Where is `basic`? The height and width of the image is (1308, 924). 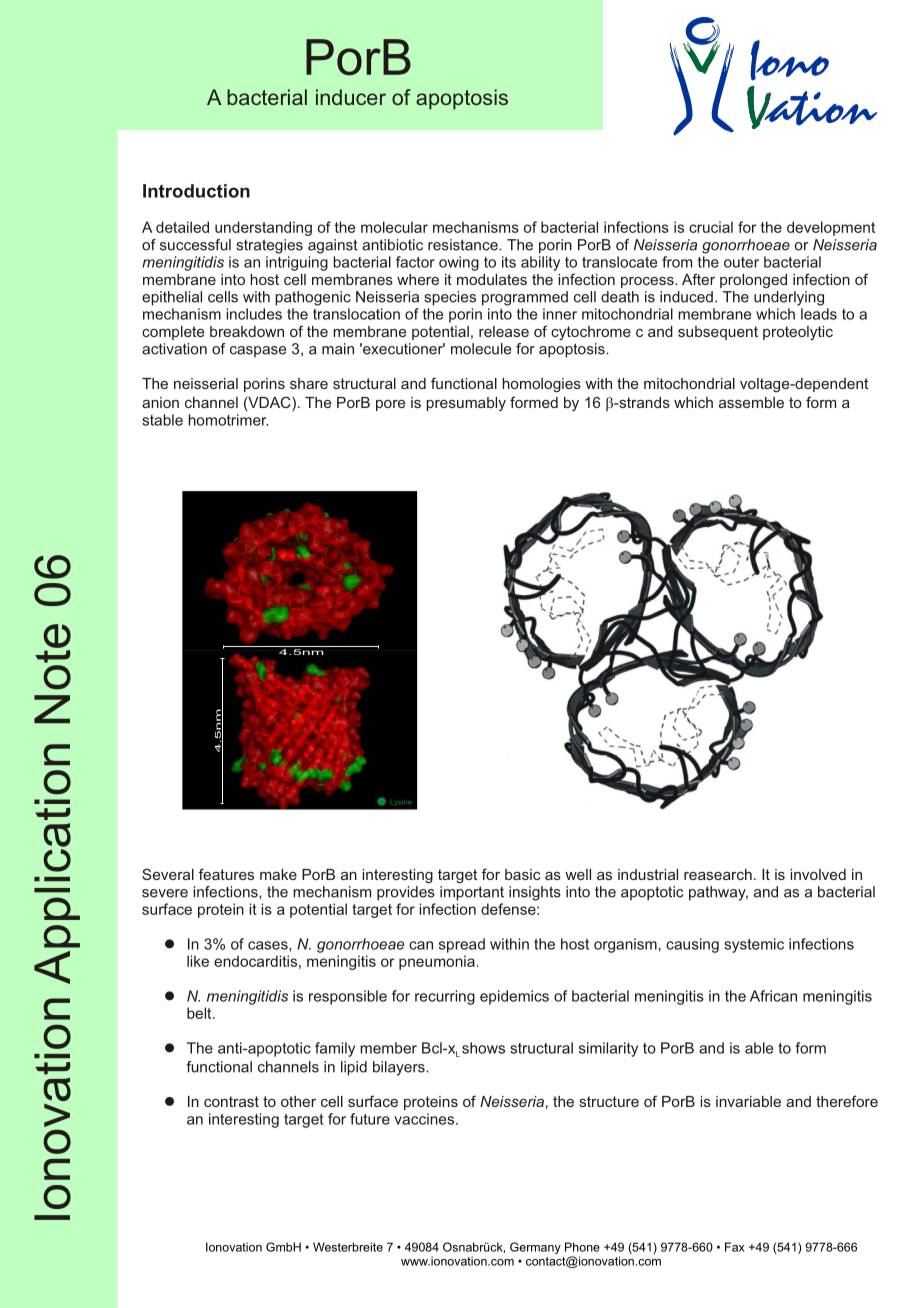 basic is located at coordinates (522, 874).
